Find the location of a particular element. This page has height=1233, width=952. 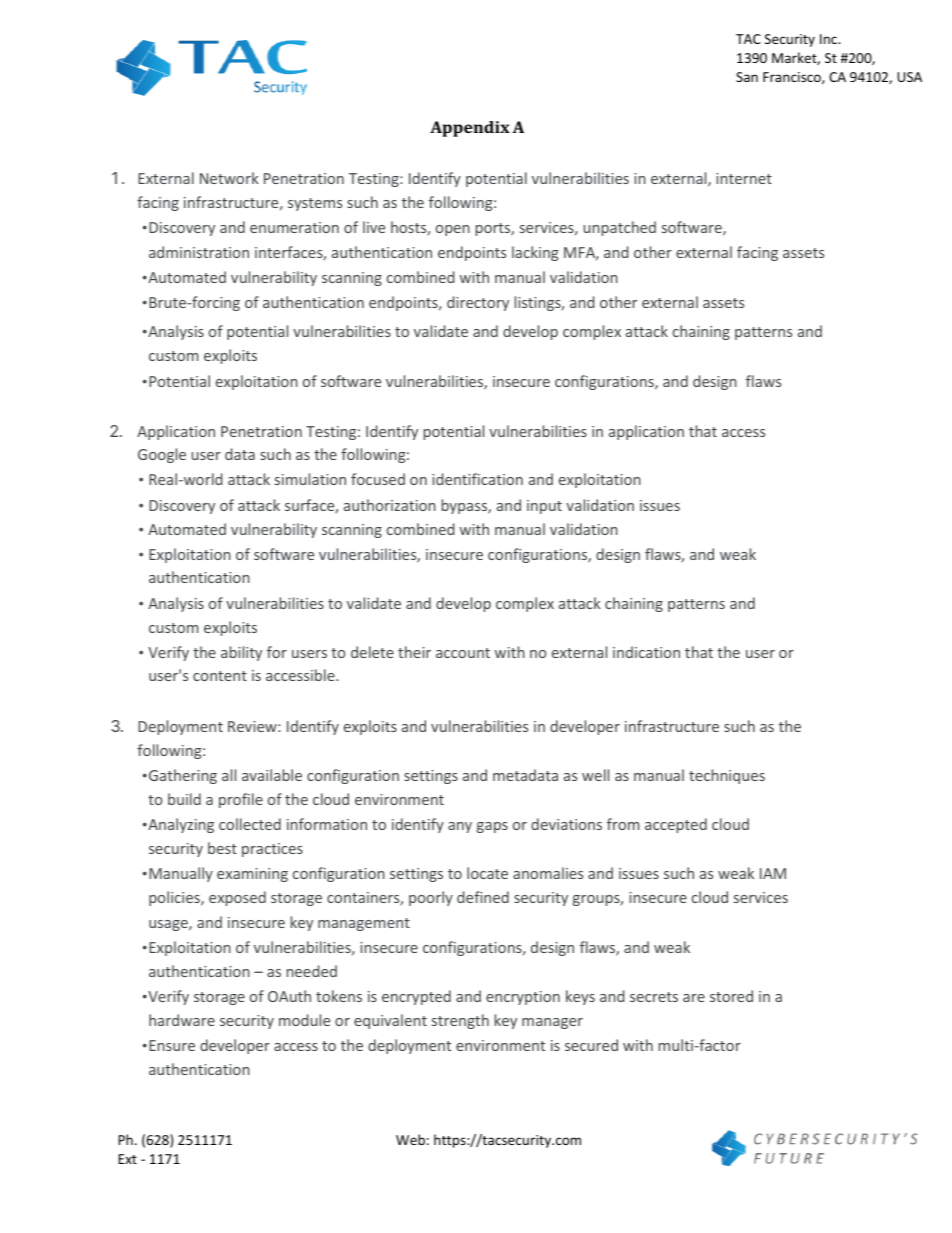

San is located at coordinates (747, 77).
